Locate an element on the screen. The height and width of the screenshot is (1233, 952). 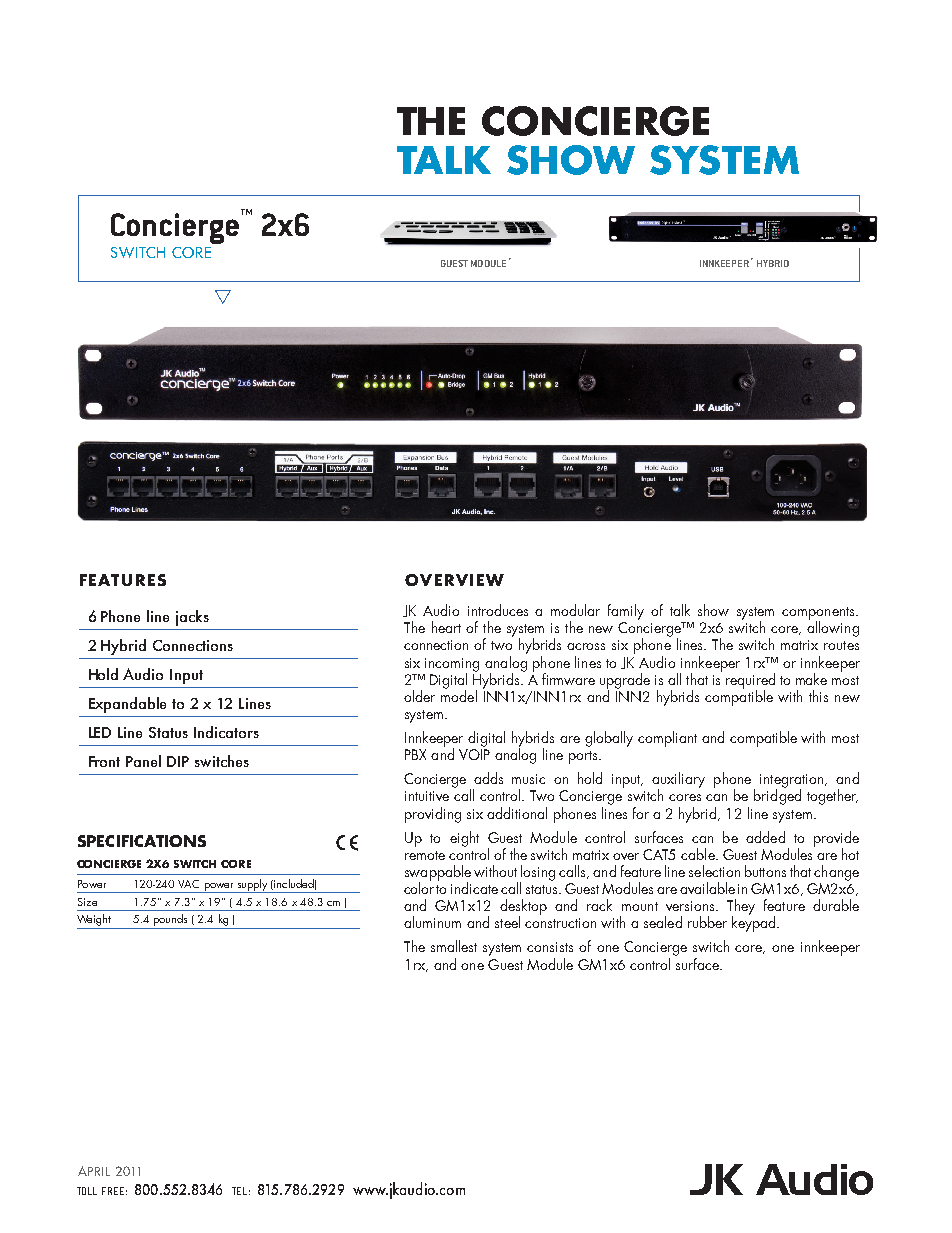
heart is located at coordinates (446, 627).
